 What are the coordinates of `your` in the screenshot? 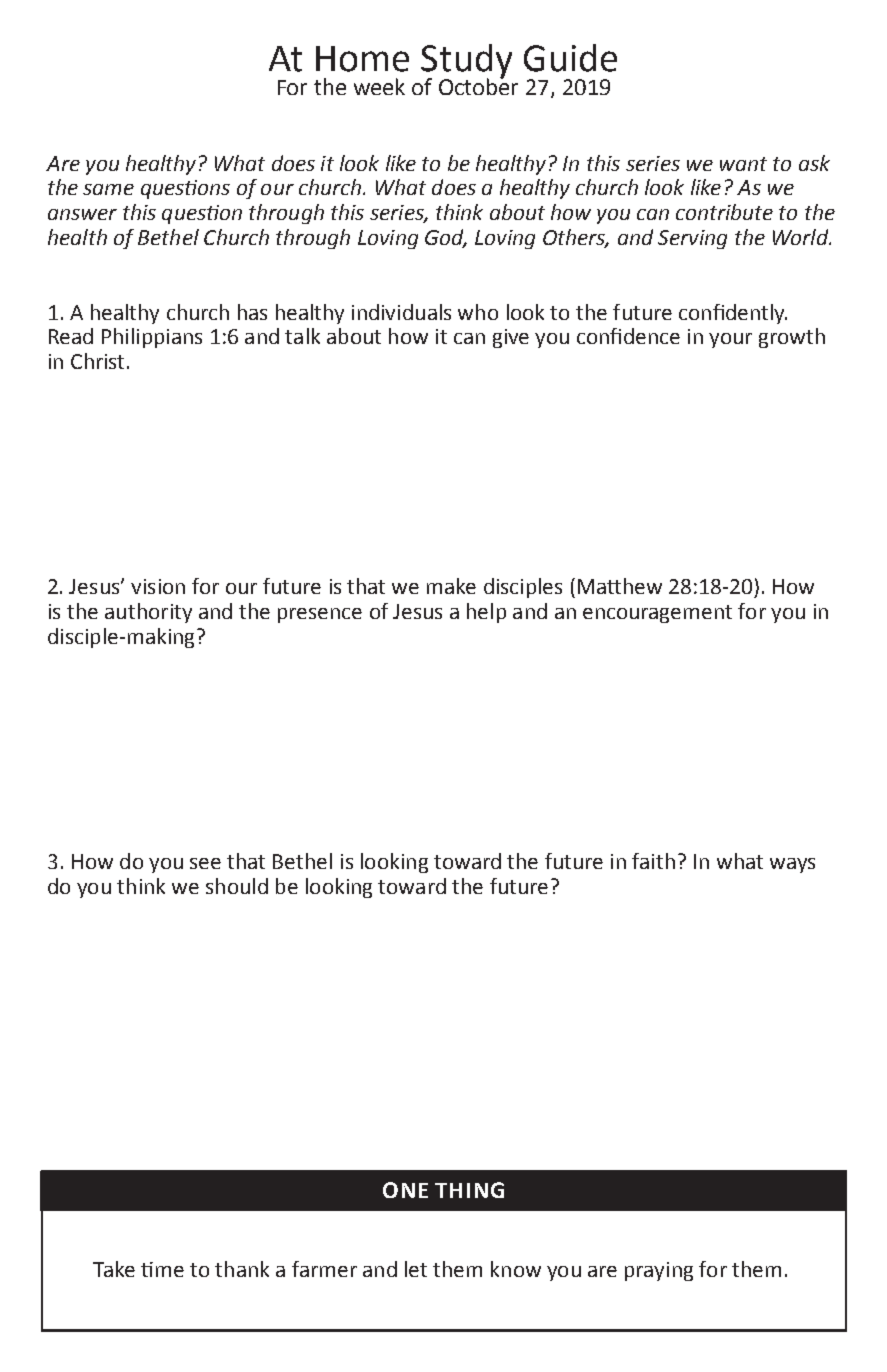 It's located at (730, 340).
